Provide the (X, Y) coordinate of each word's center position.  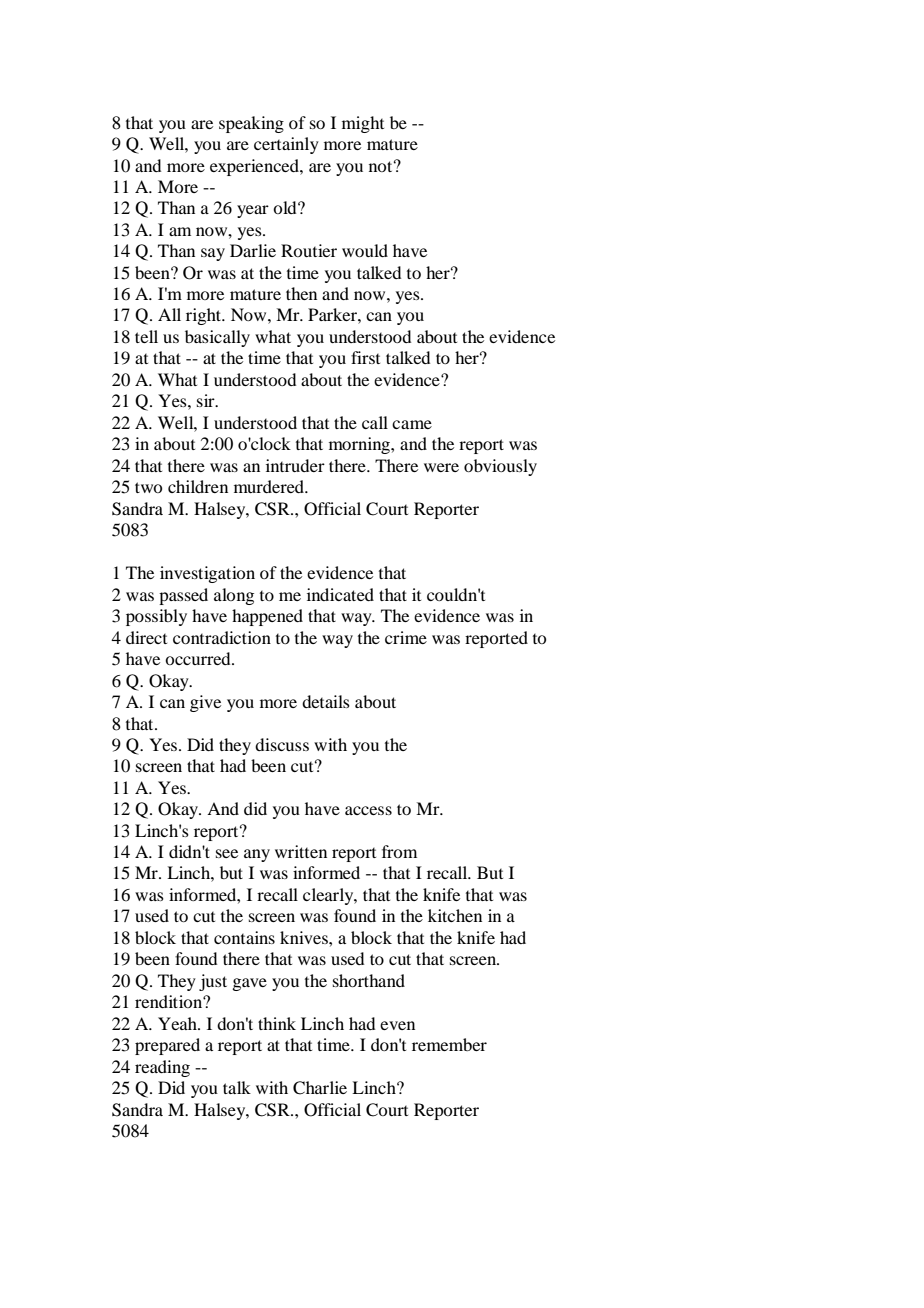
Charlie (320, 1088)
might (363, 124)
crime (406, 637)
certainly (286, 145)
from (399, 851)
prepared (167, 1046)
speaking (251, 124)
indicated (340, 594)
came (412, 424)
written (301, 851)
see (227, 853)
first (365, 357)
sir (207, 400)
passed (183, 596)
